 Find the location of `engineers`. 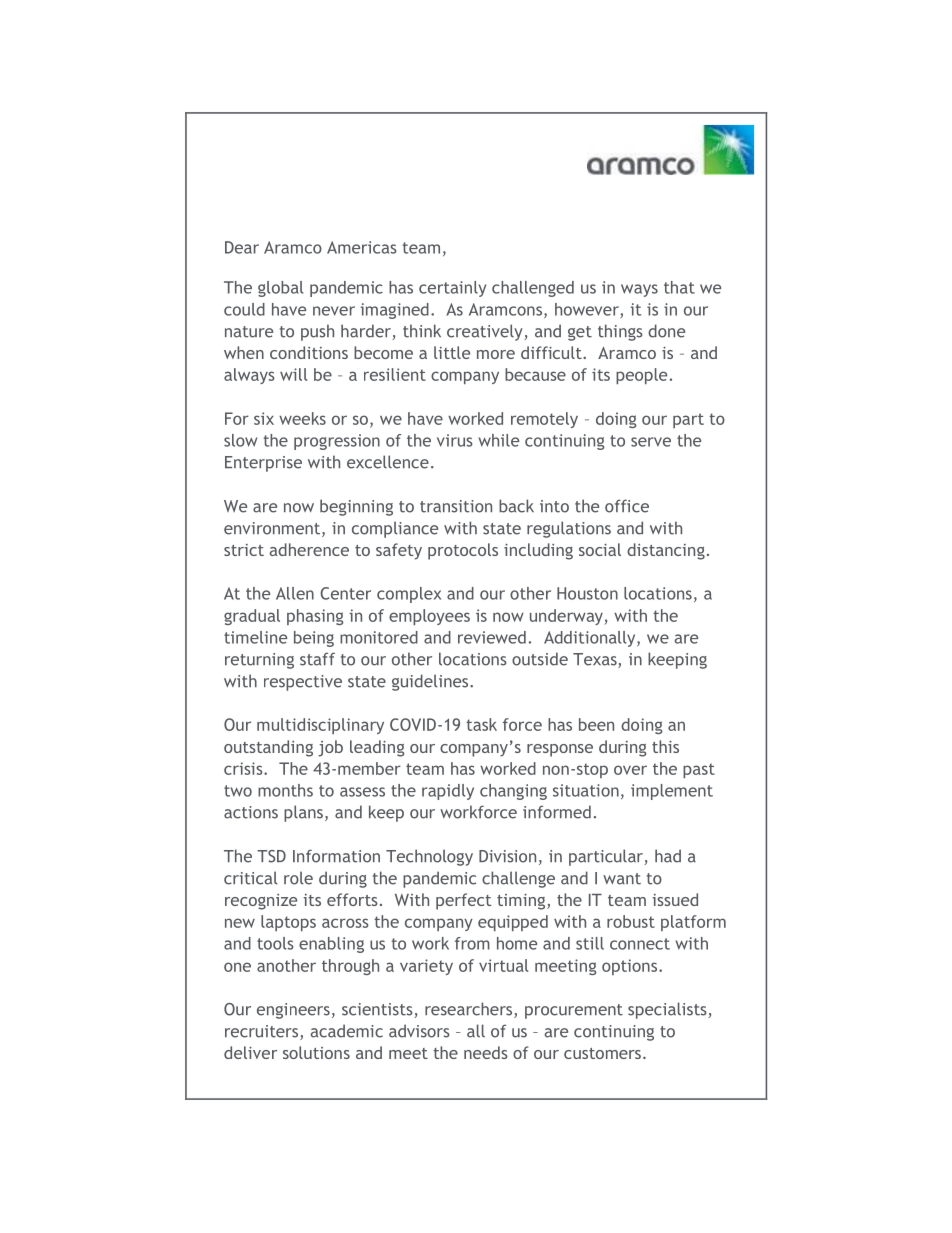

engineers is located at coordinates (293, 1011).
